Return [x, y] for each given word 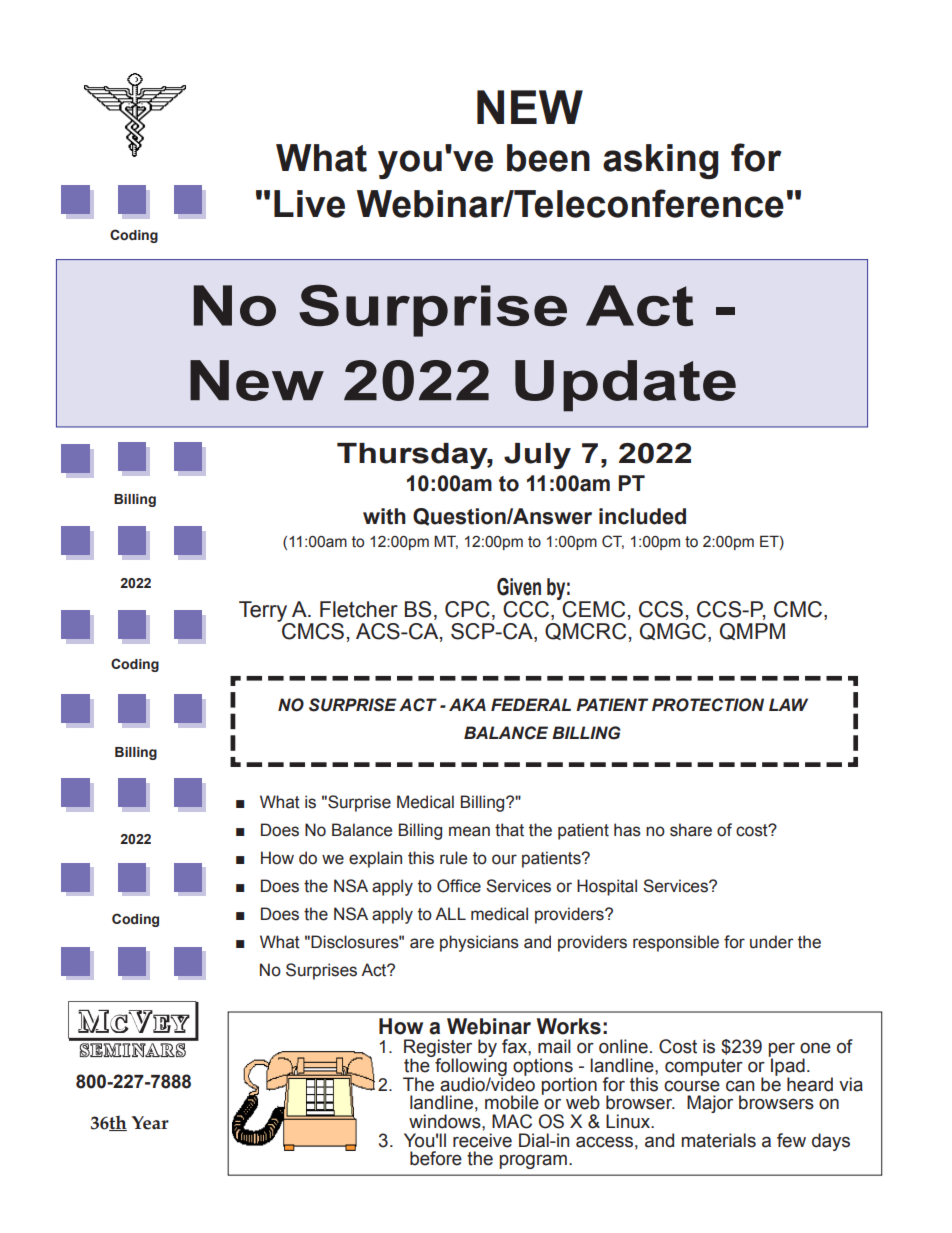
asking [660, 161]
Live [309, 204]
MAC [512, 1121]
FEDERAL [531, 704]
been [548, 158]
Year [150, 1123]
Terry [264, 612]
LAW [788, 704]
